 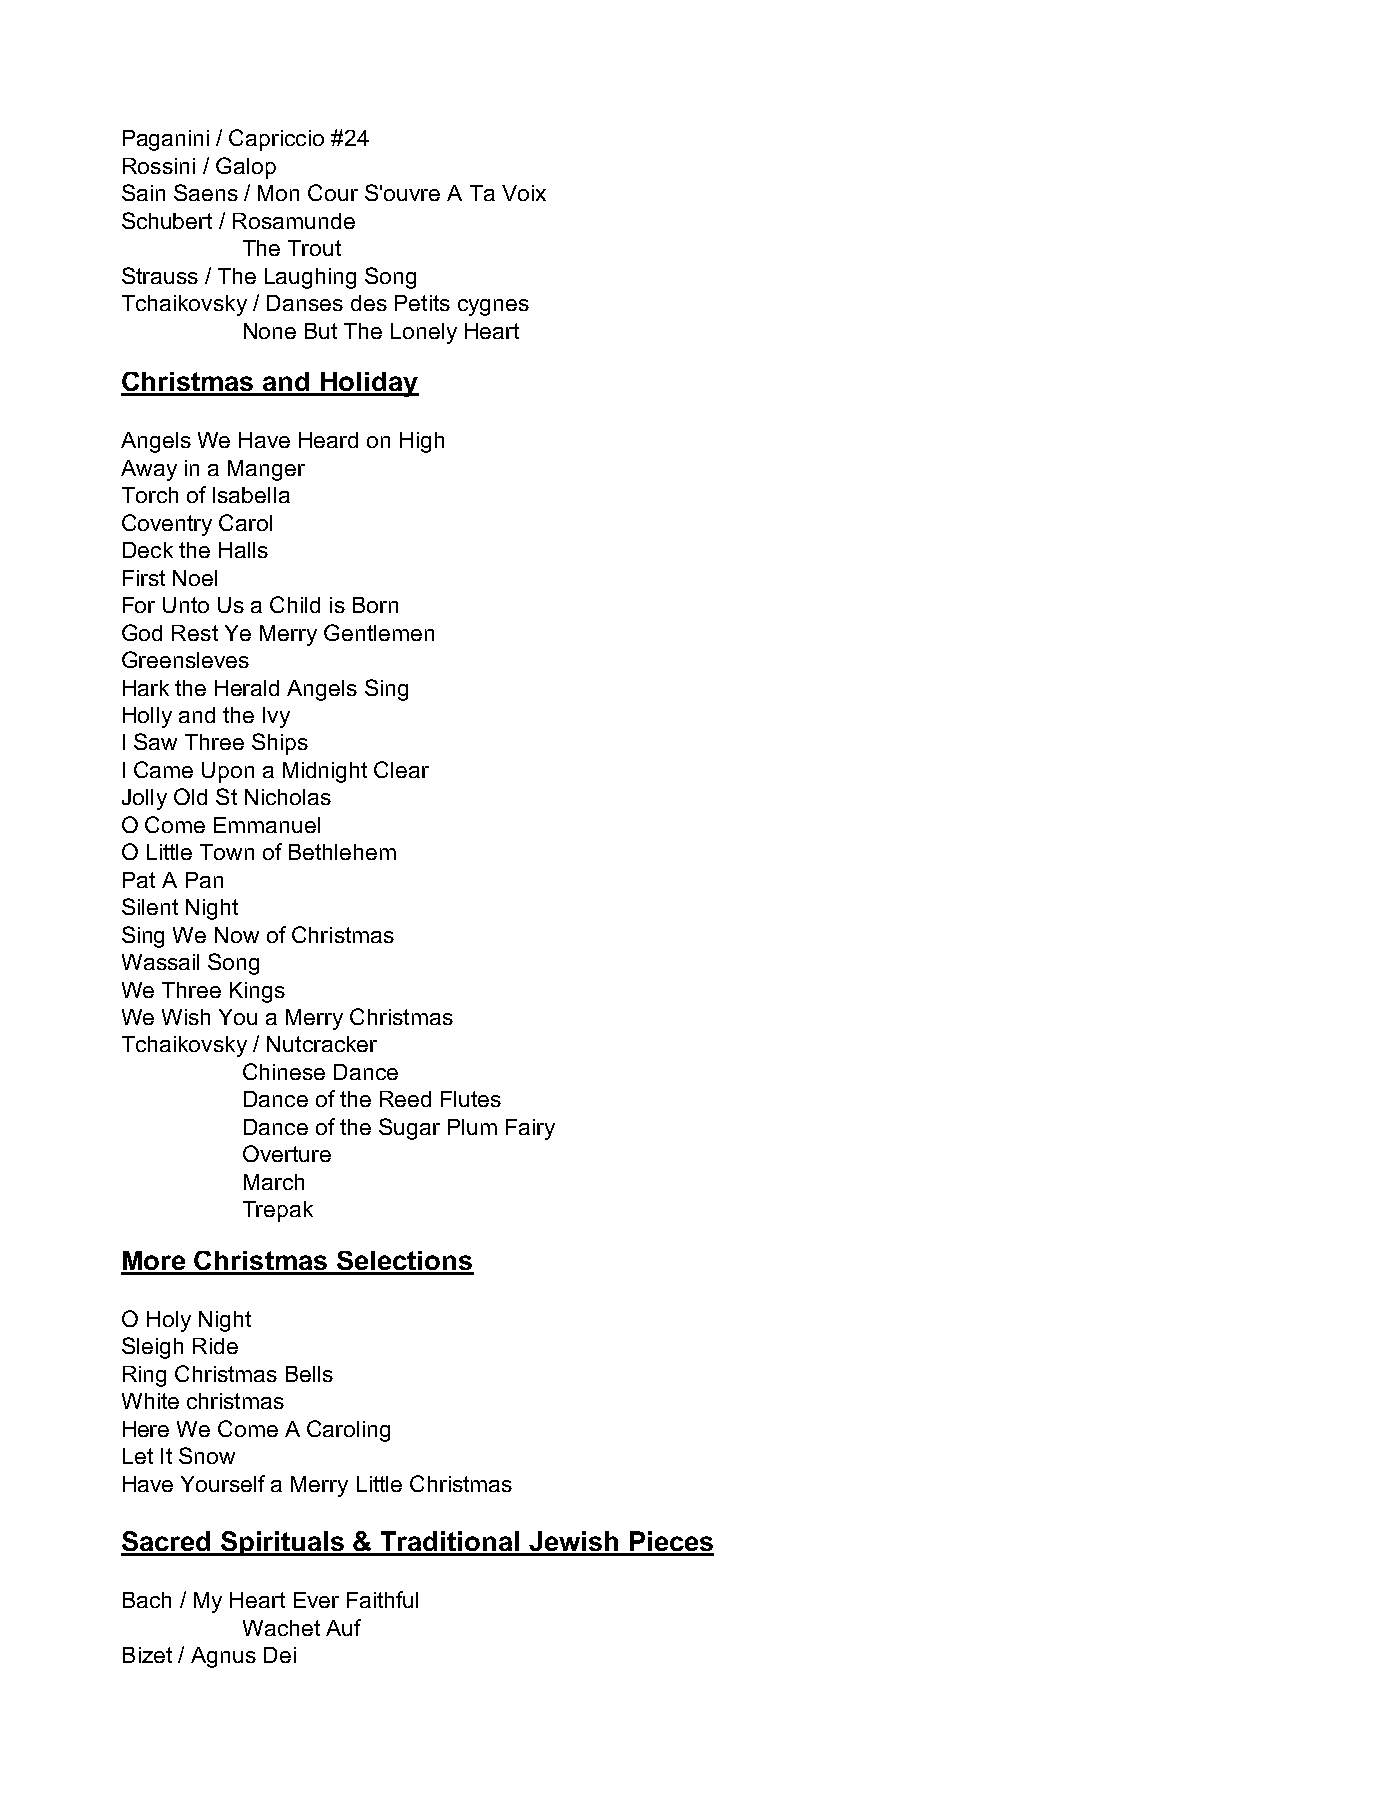 I want to click on Lonely, so click(x=424, y=333).
